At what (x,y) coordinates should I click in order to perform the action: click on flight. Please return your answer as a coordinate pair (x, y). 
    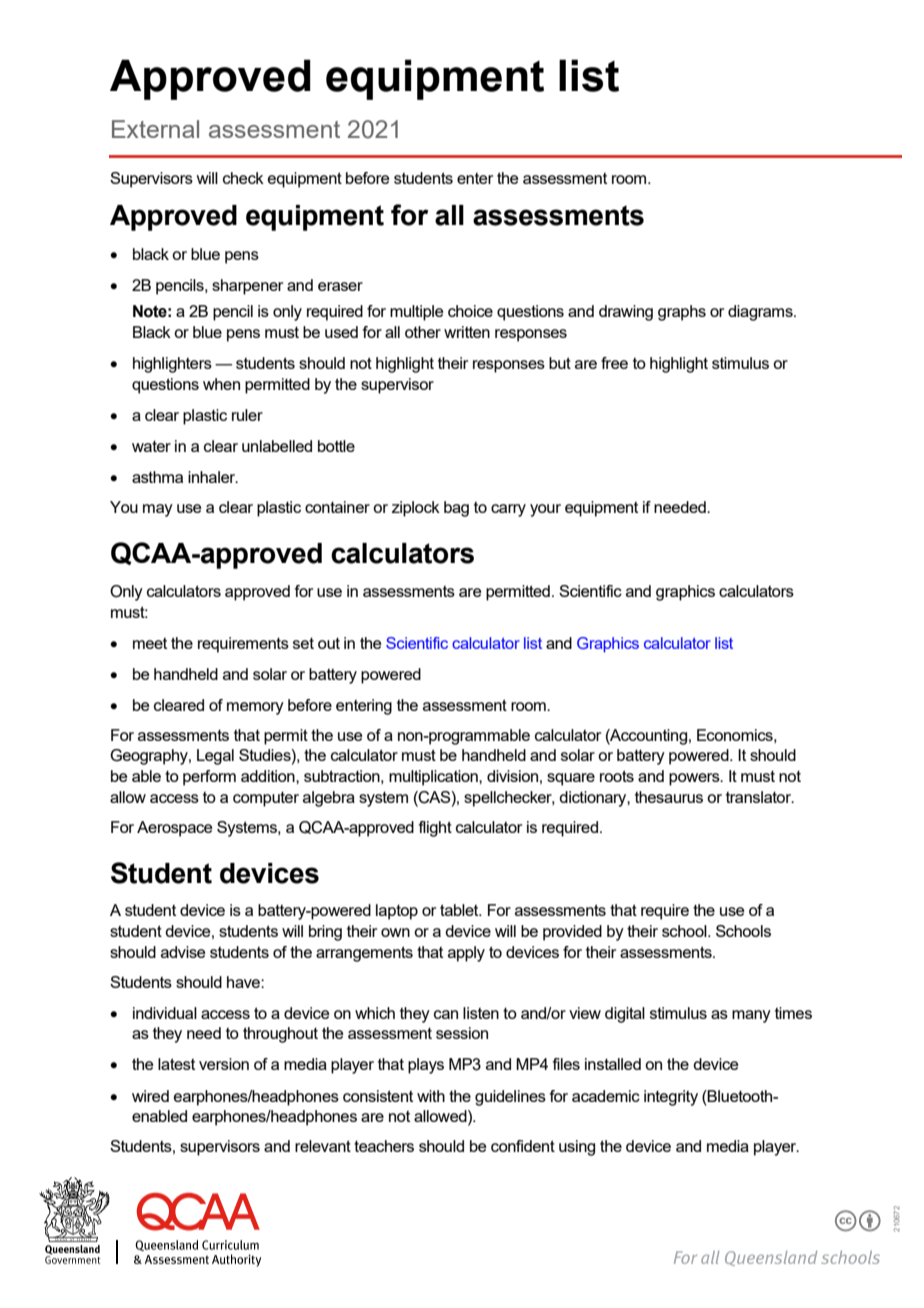
    Looking at the image, I should click on (435, 829).
